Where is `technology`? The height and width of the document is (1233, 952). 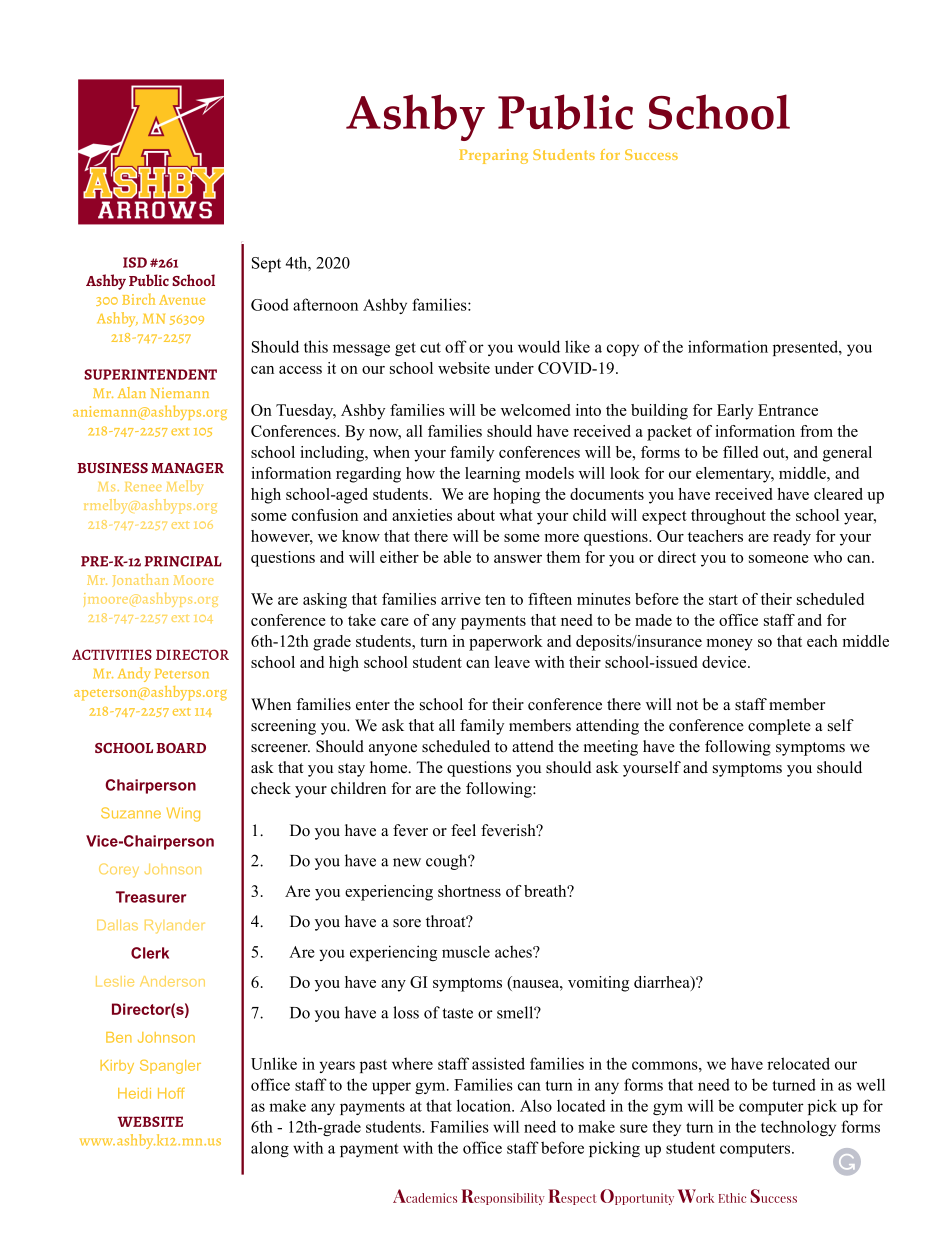 technology is located at coordinates (798, 1128).
